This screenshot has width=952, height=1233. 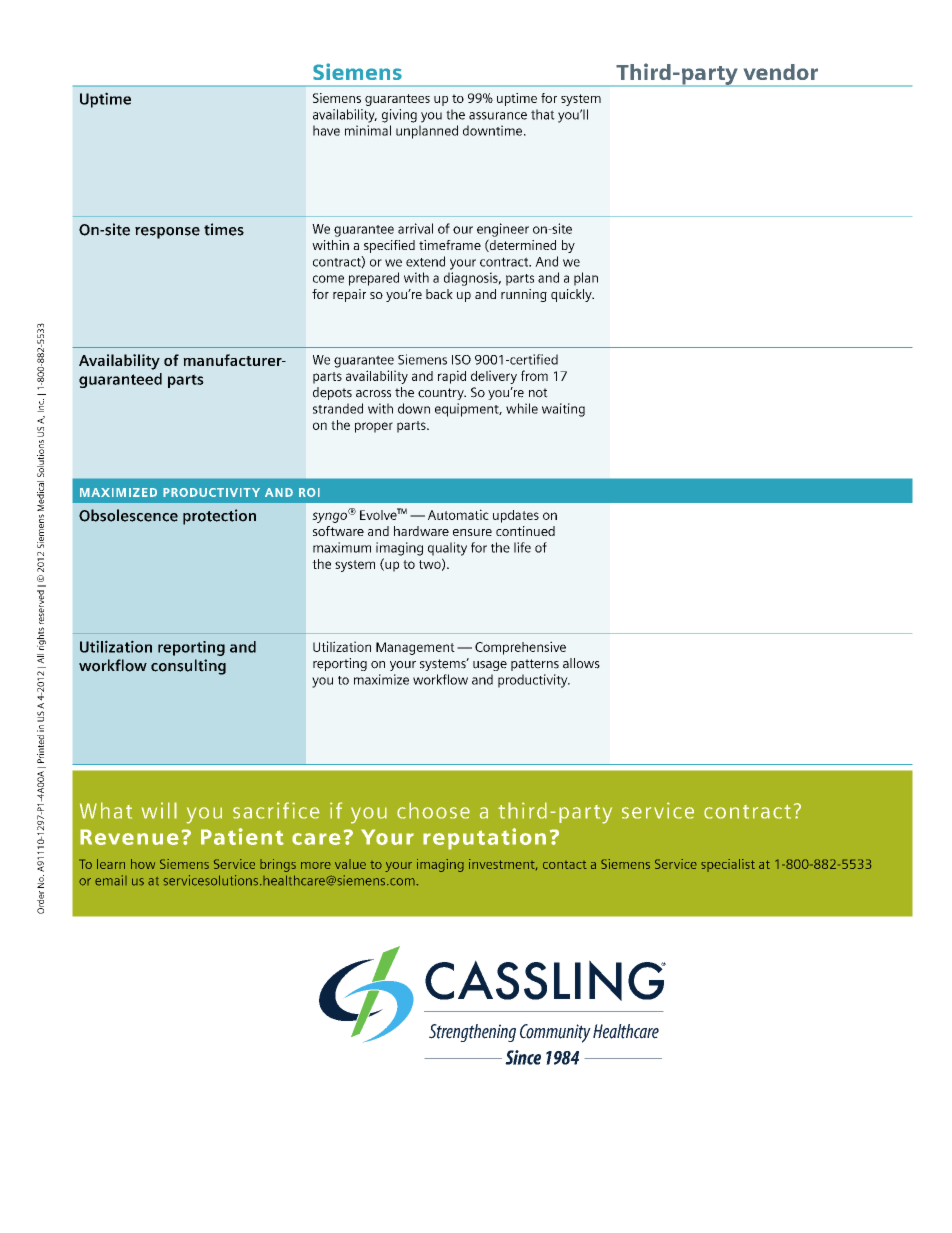 I want to click on waiting, so click(x=563, y=410).
